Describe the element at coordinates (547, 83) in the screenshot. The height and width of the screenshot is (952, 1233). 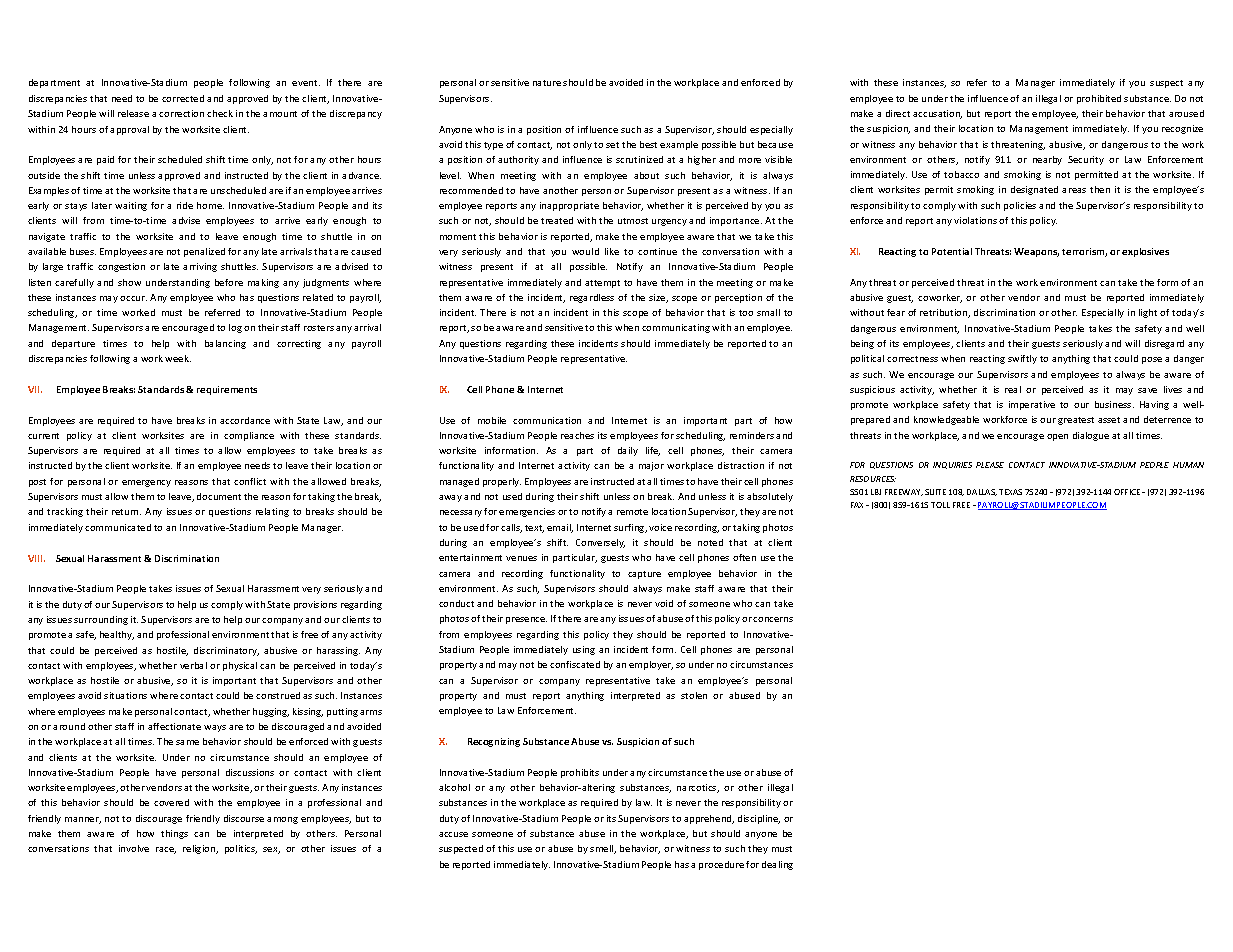
I see `nature` at that location.
